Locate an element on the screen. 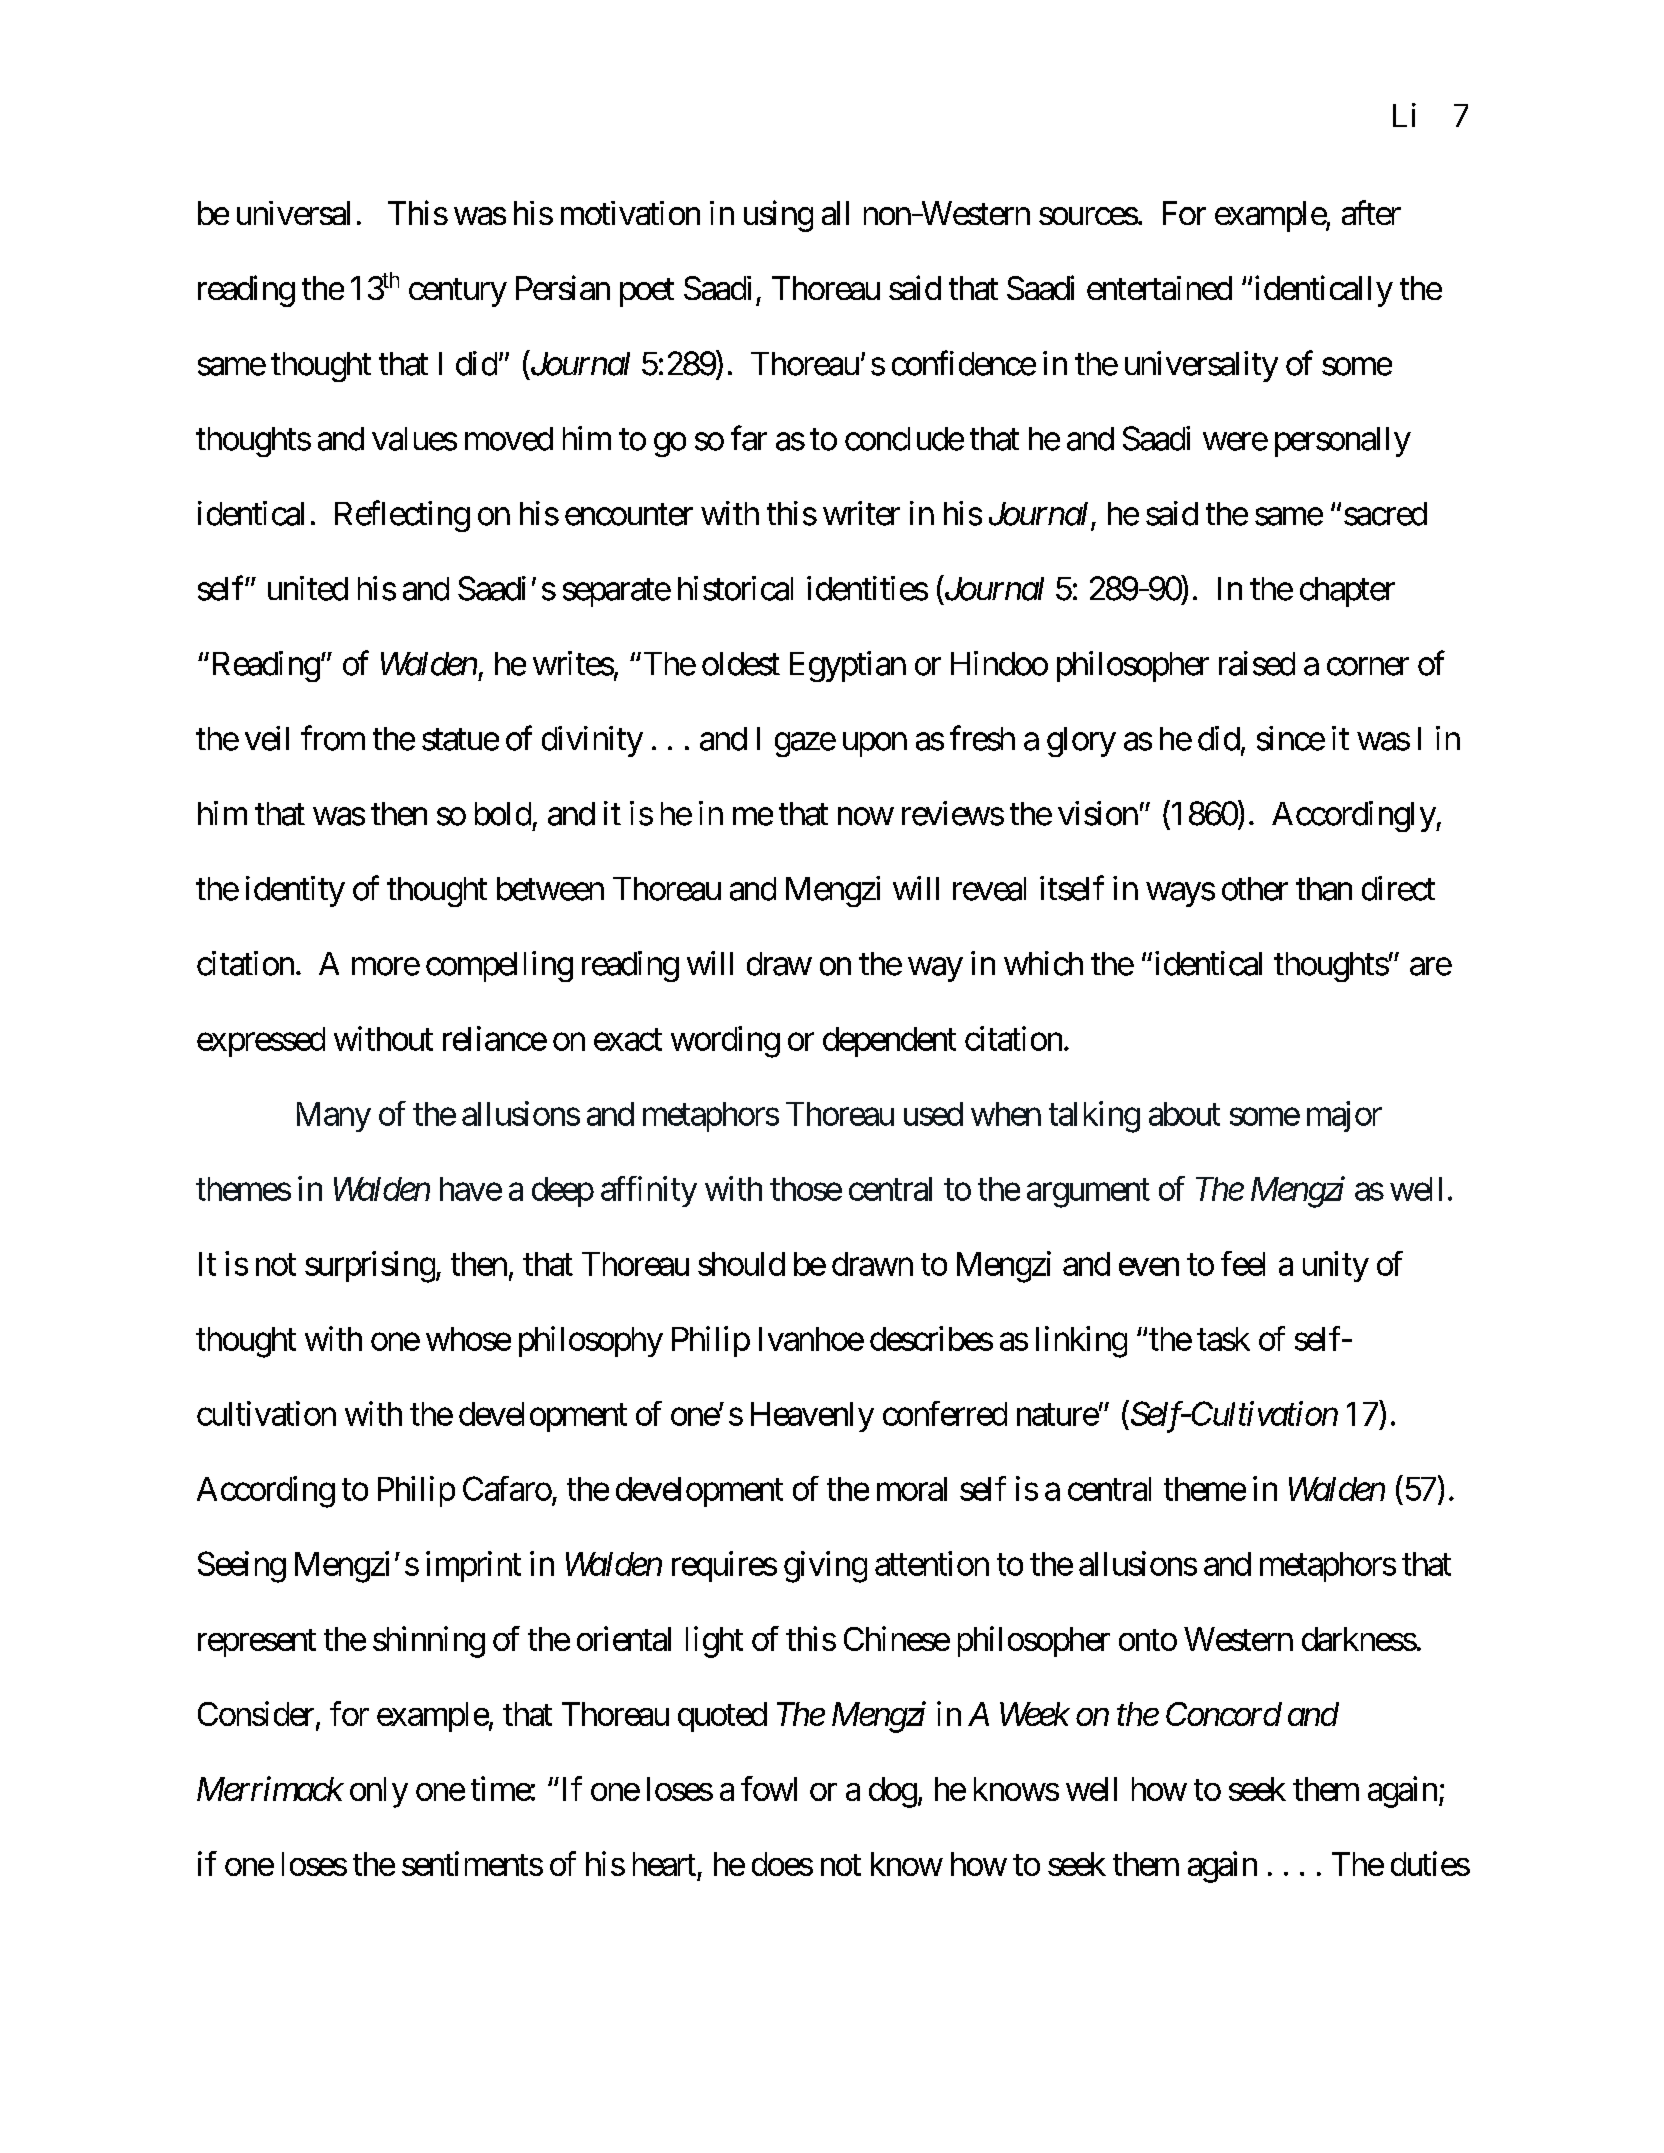 The height and width of the screenshot is (2153, 1664). feel is located at coordinates (1243, 1263).
